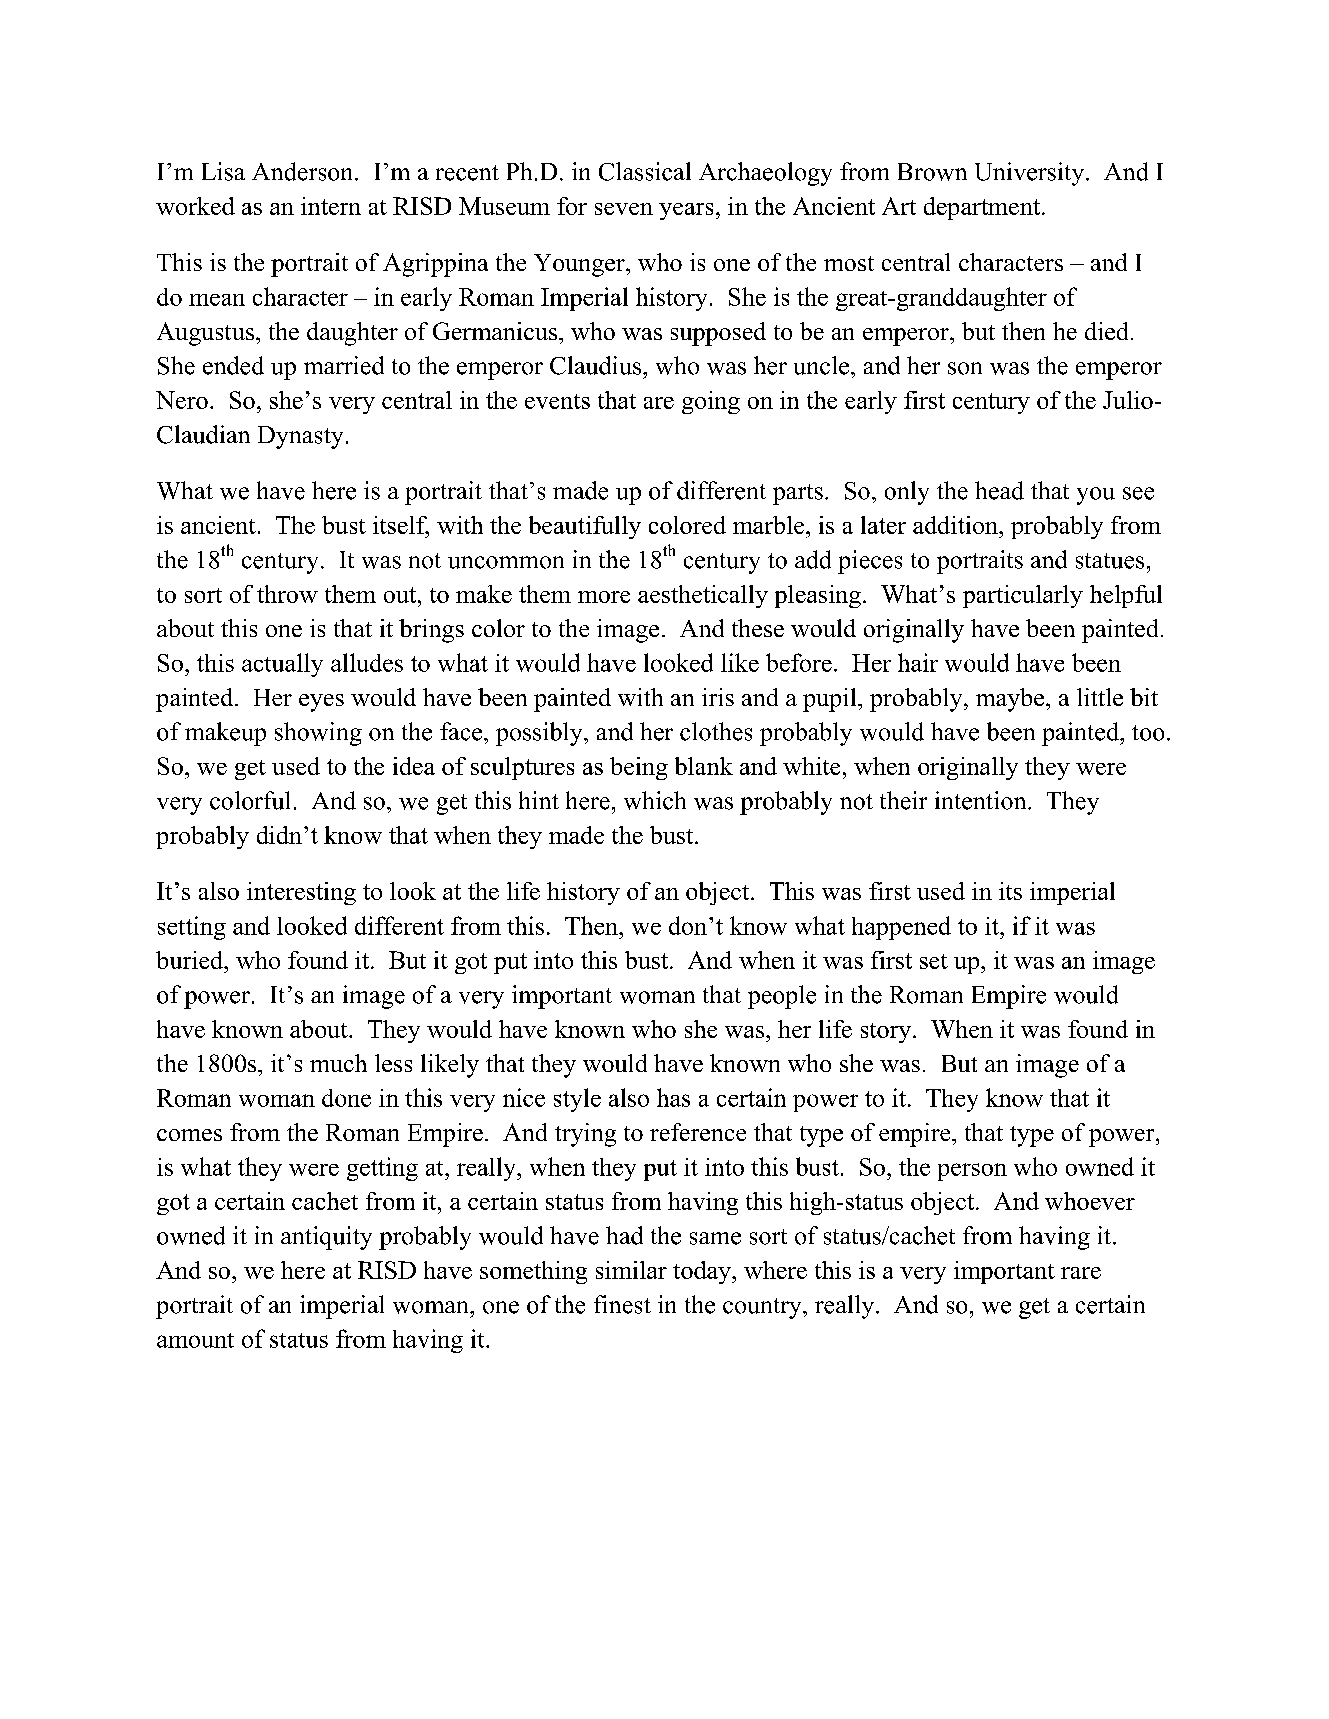 The width and height of the screenshot is (1329, 1719). I want to click on intention, so click(982, 800).
